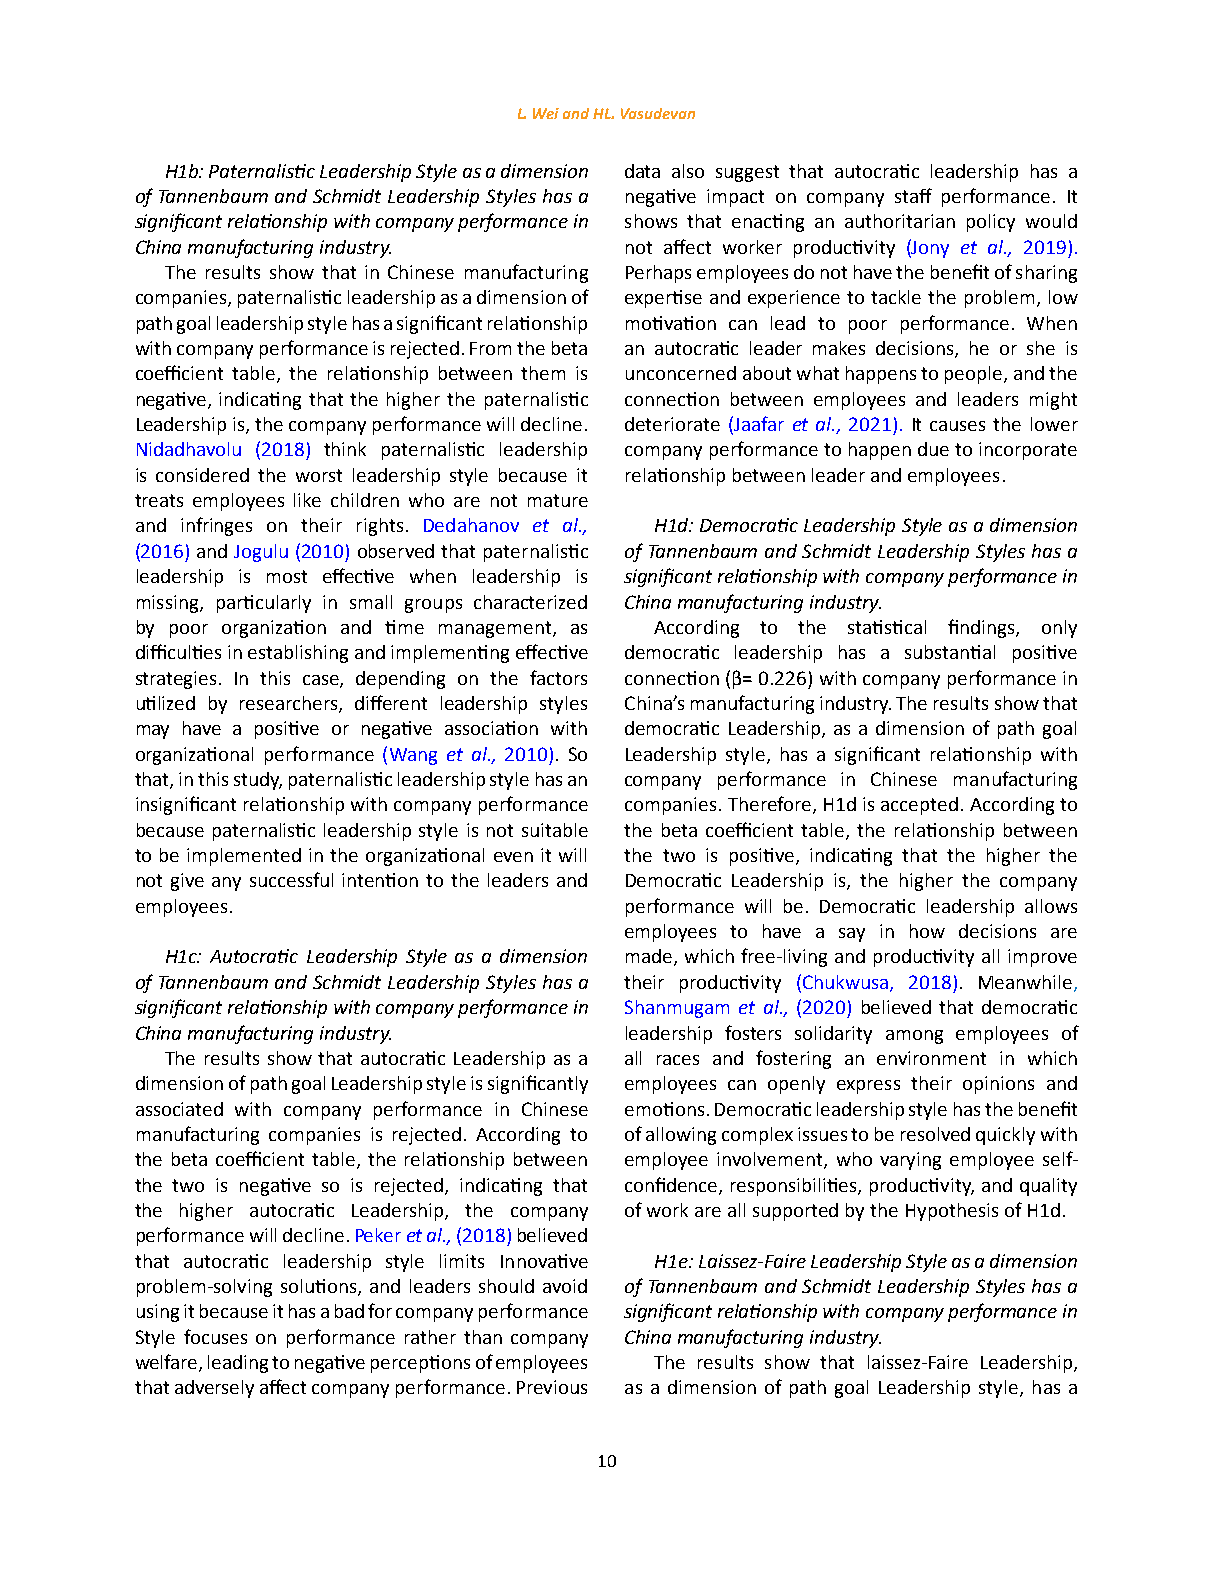 This image has height=1587, width=1228. I want to click on Previous, so click(552, 1387).
